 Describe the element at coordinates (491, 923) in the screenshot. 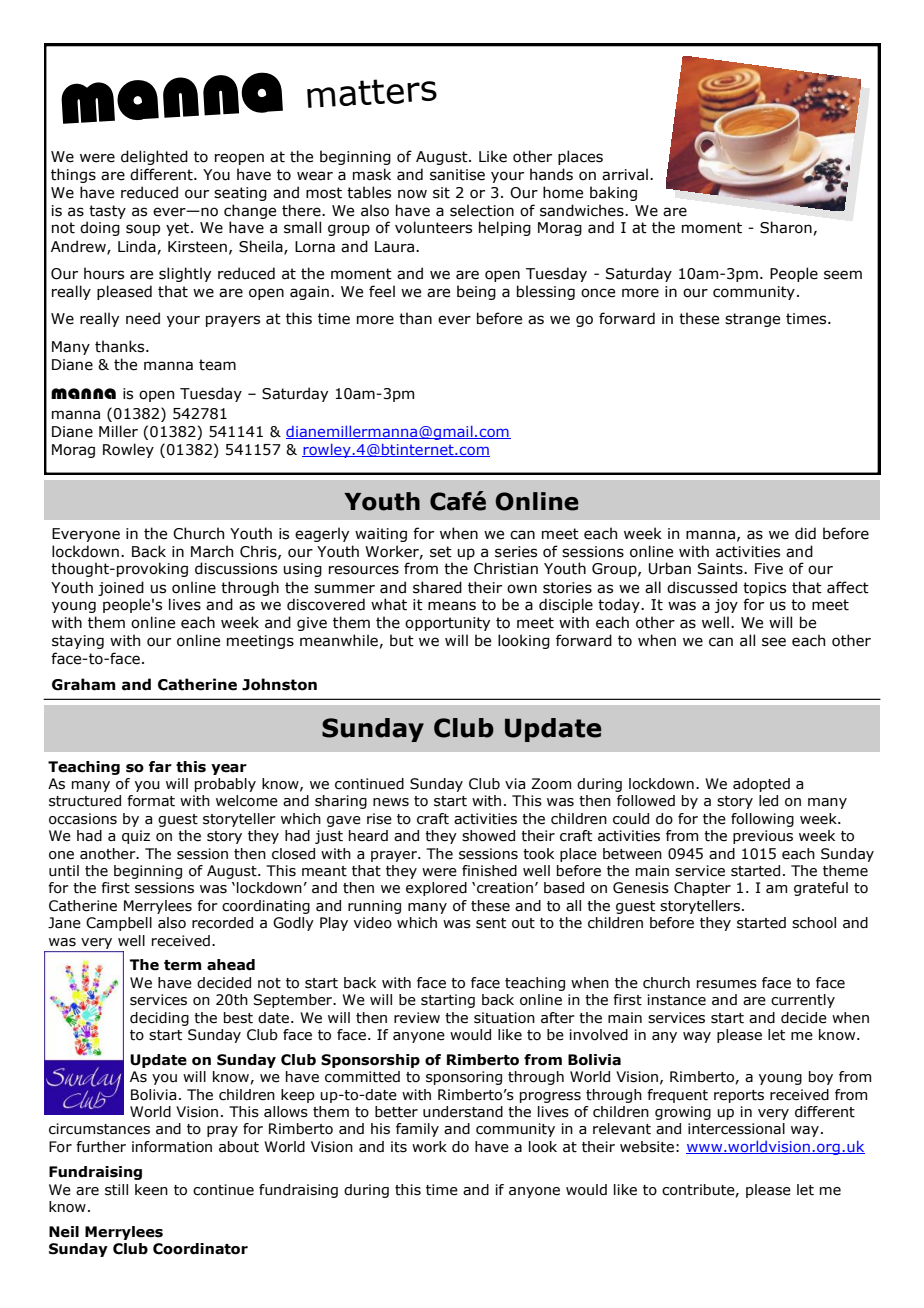

I see `sent` at that location.
